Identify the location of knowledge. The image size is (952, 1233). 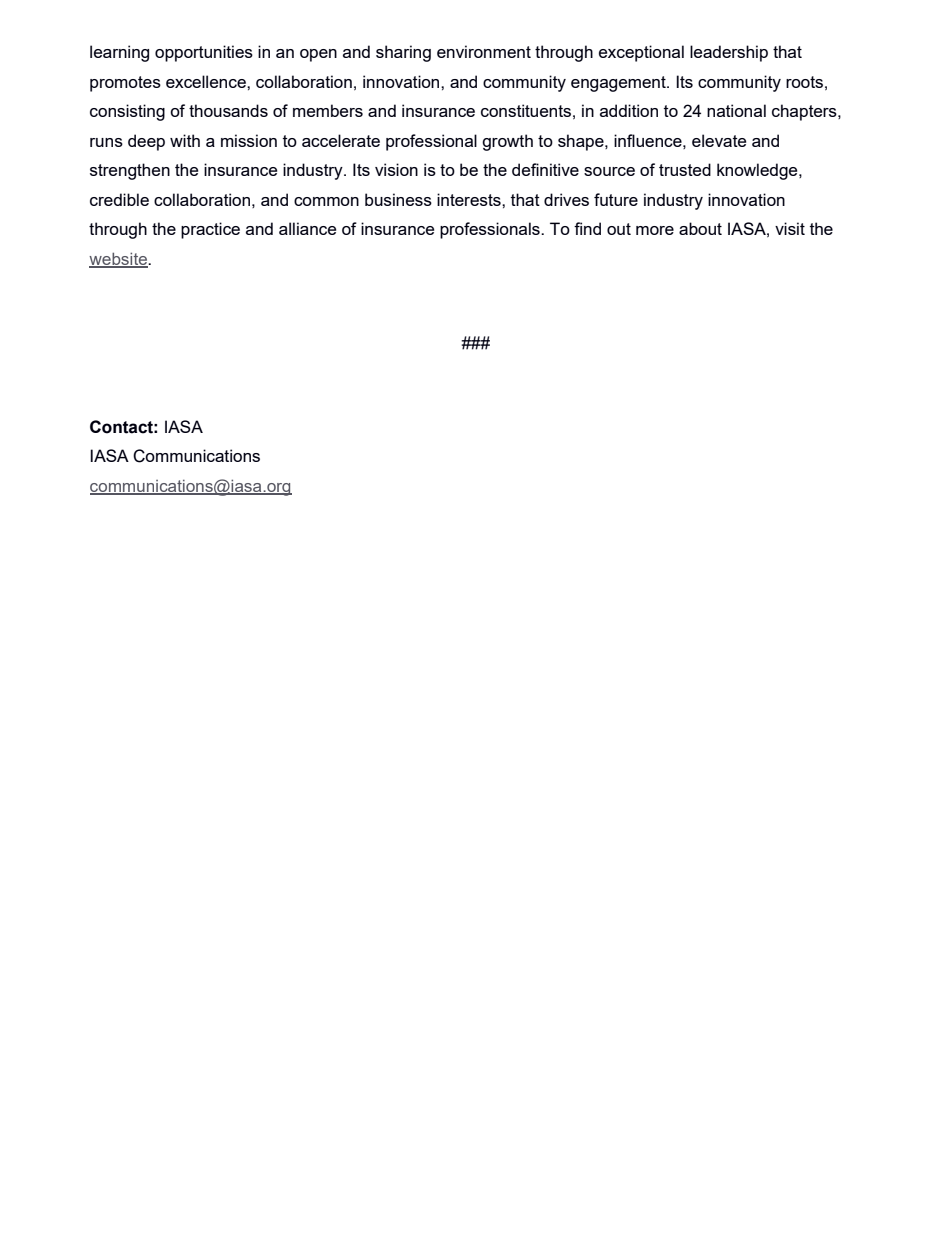
(758, 171).
